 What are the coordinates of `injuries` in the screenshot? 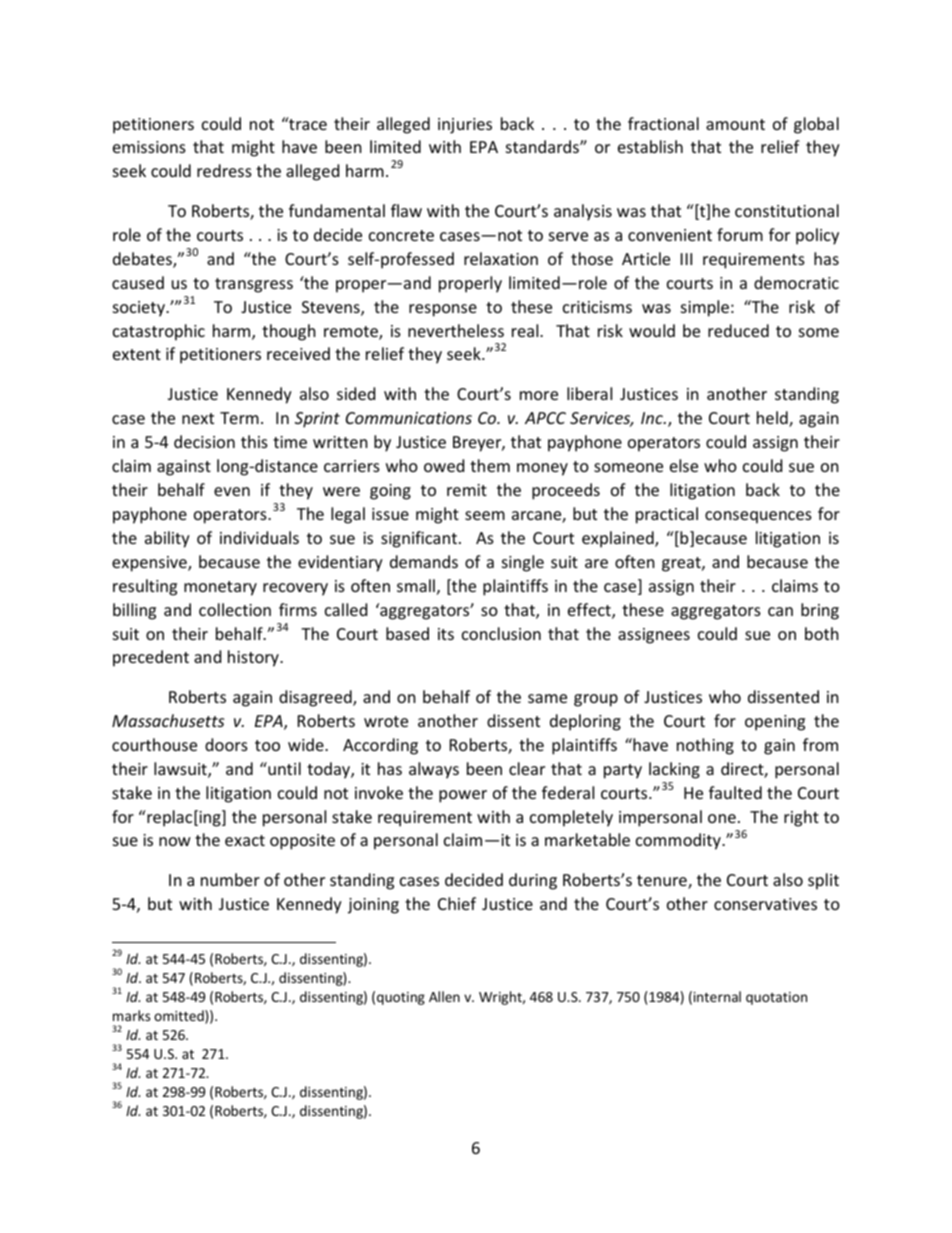 It's located at (465, 126).
